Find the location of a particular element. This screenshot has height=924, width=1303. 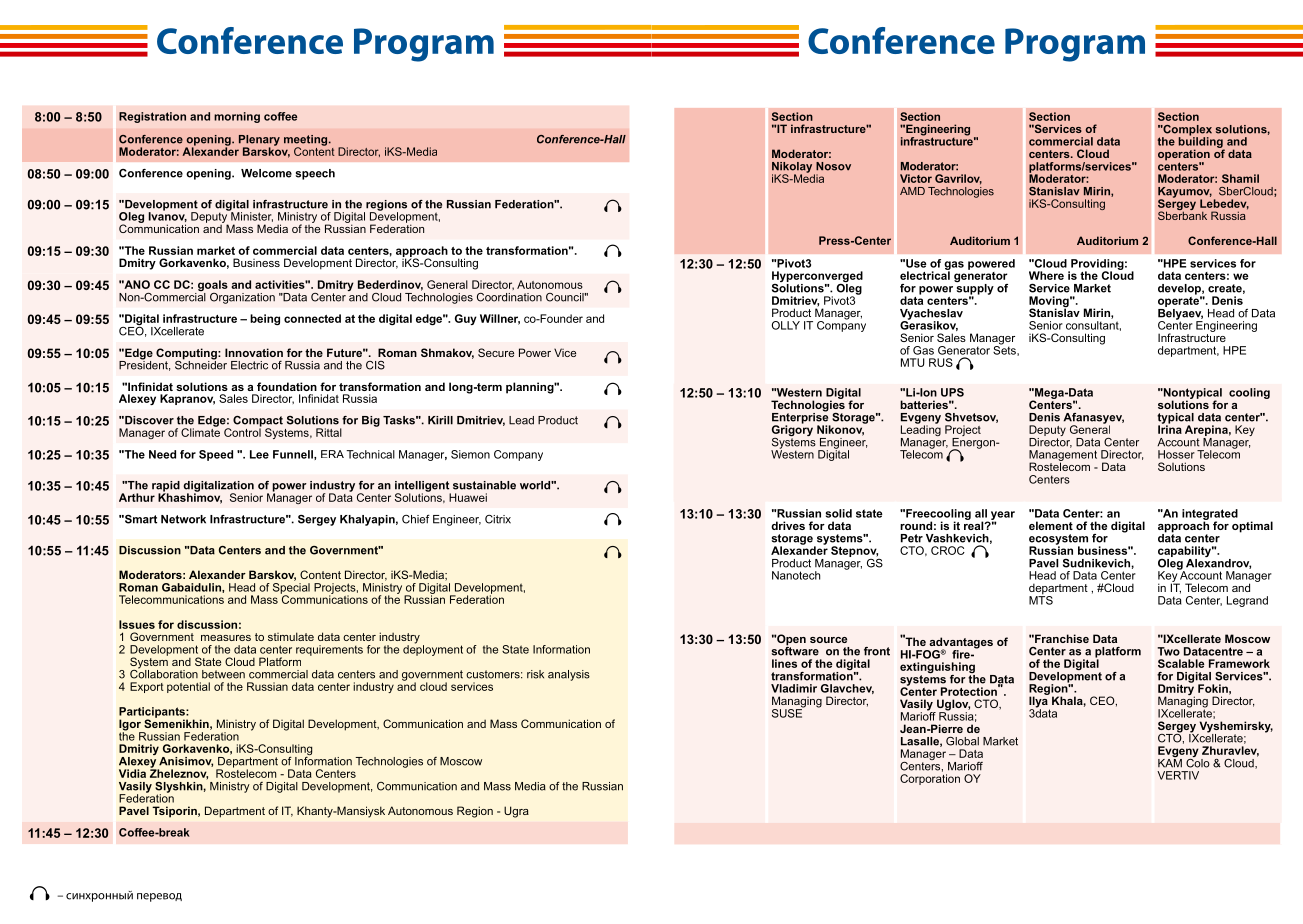

building is located at coordinates (1201, 142).
